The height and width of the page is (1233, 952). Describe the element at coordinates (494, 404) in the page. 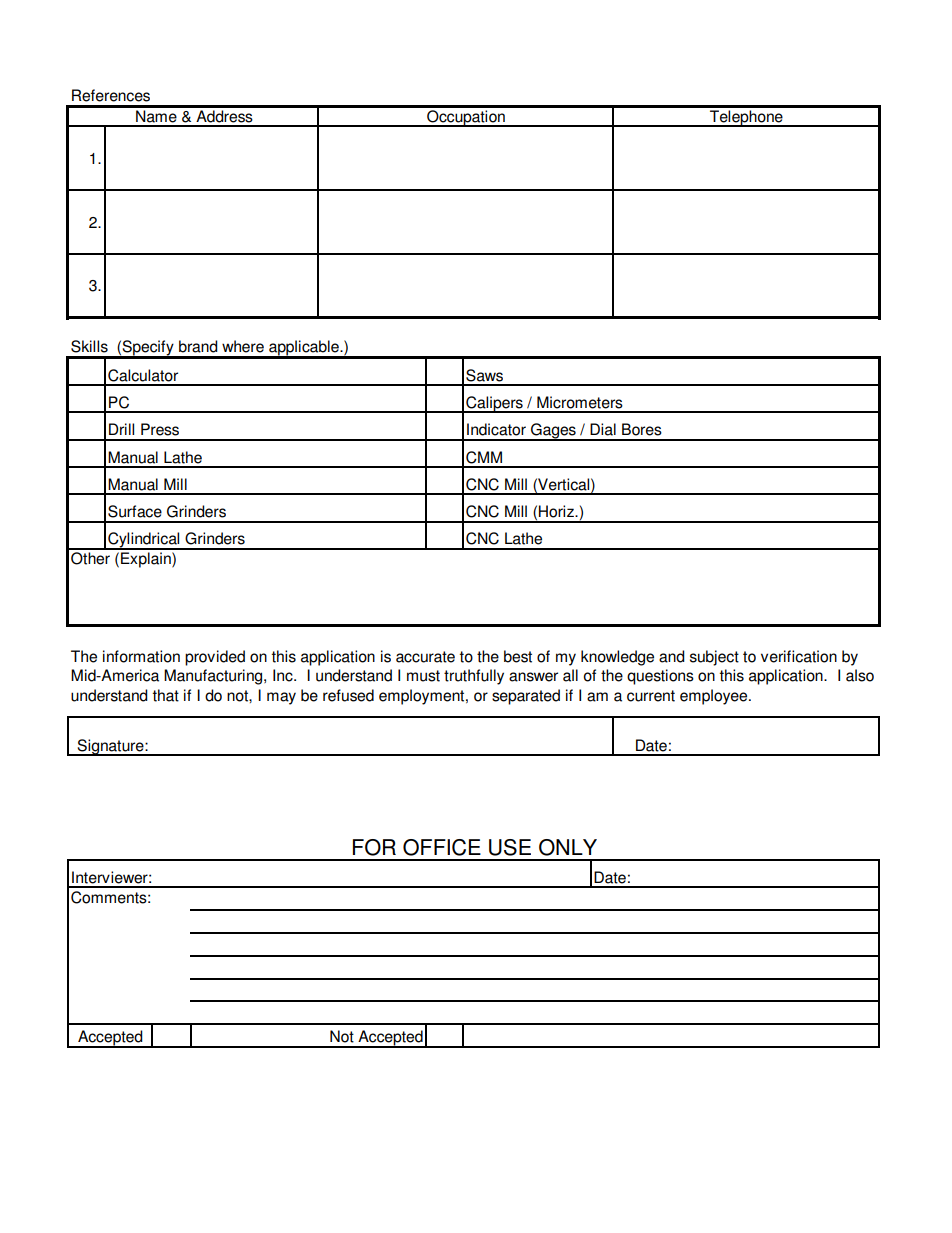

I see `Calipers` at that location.
